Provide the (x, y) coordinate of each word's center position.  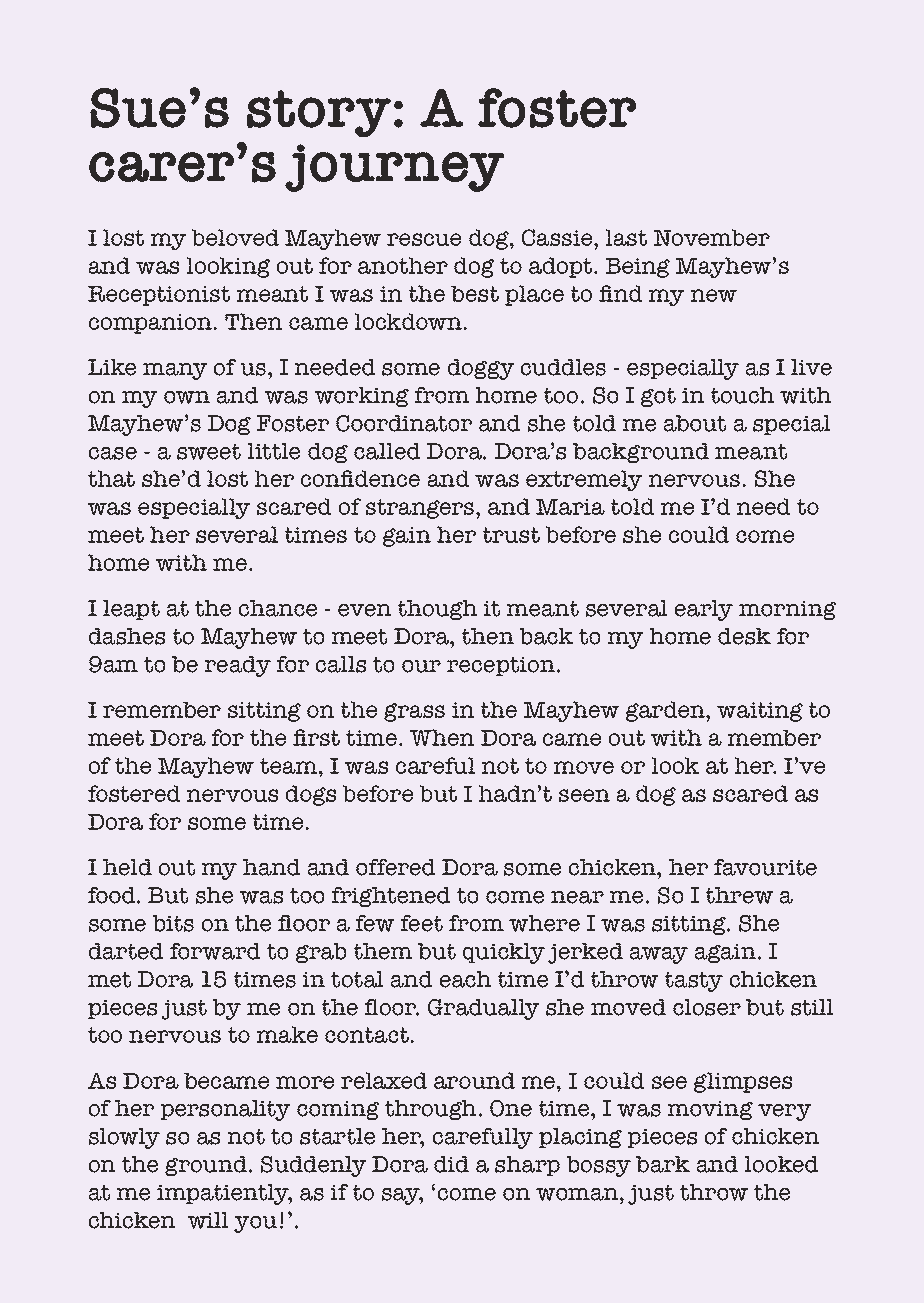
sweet (209, 451)
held (127, 867)
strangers (421, 509)
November (712, 237)
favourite (765, 867)
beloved (235, 237)
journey (395, 168)
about (694, 423)
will (208, 1220)
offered (396, 867)
